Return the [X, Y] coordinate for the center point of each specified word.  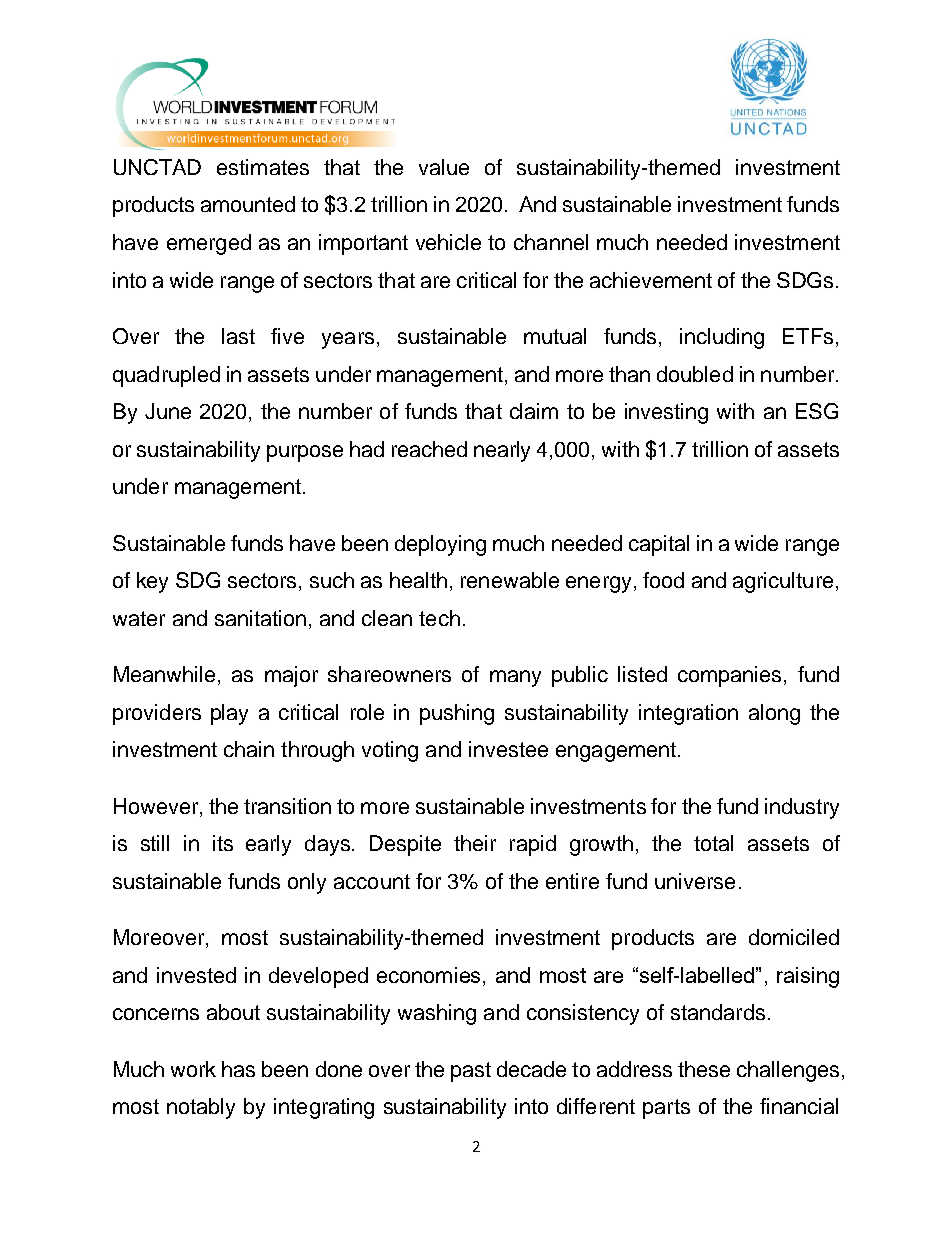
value [444, 167]
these [704, 1069]
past [471, 1072]
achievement [651, 280]
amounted [248, 204]
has [238, 1069]
